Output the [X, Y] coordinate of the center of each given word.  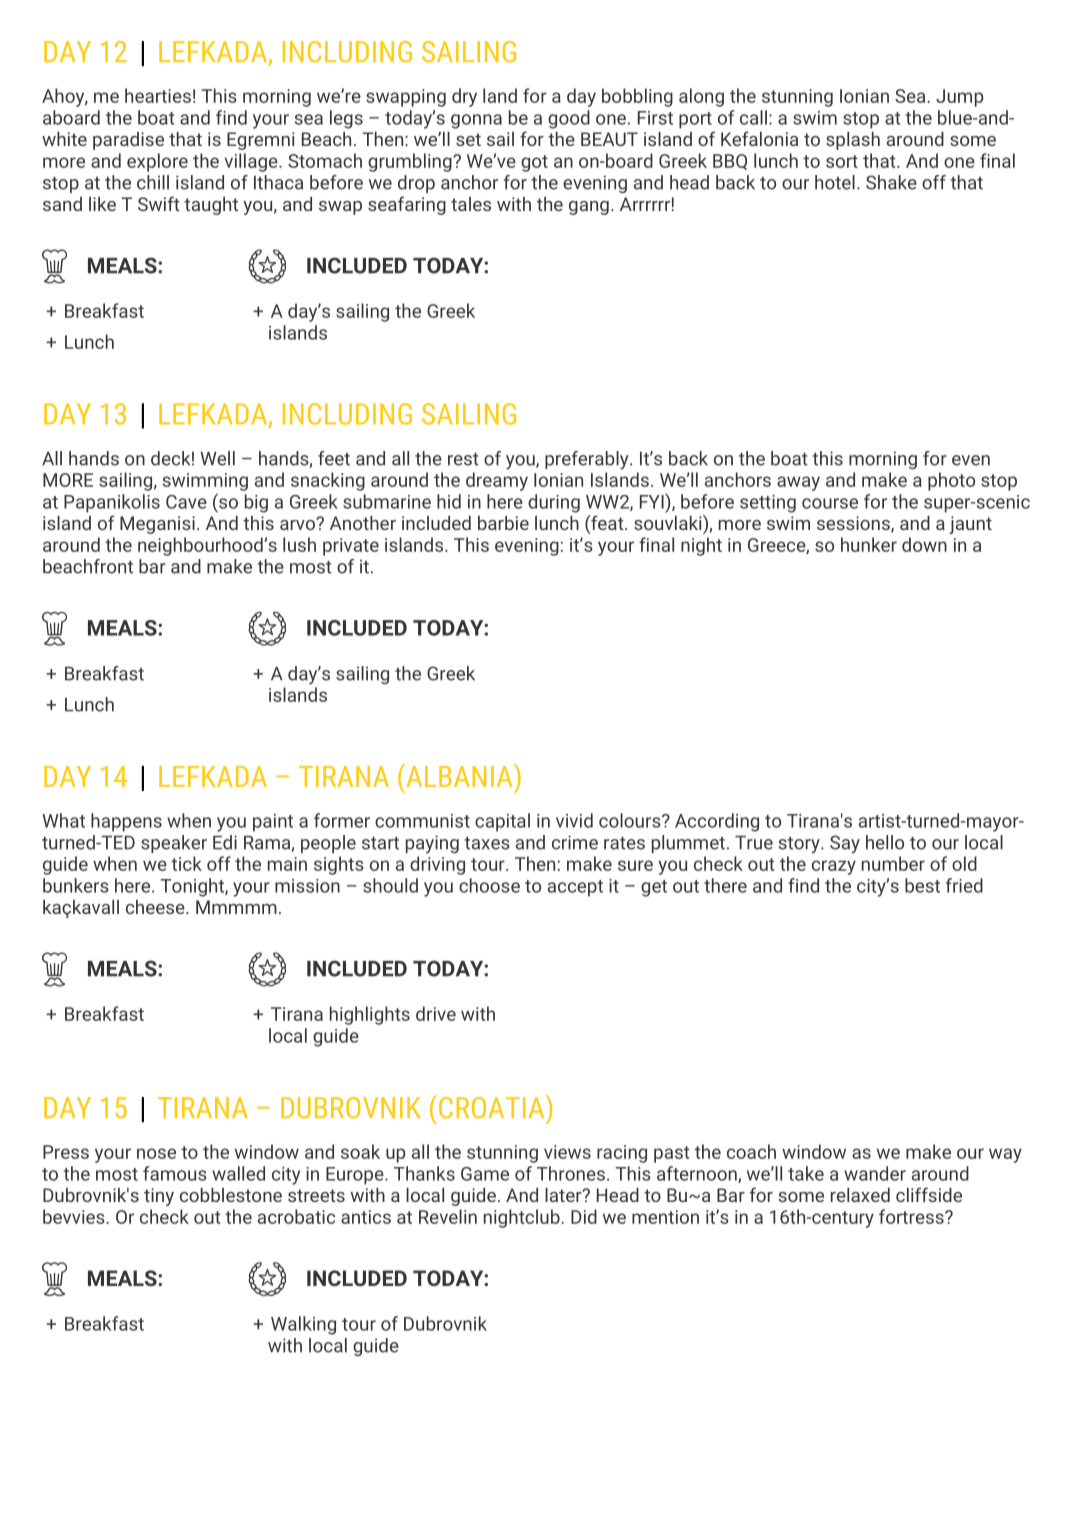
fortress [912, 1216]
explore [157, 162]
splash [853, 141]
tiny [159, 1197]
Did [584, 1216]
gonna [476, 121]
